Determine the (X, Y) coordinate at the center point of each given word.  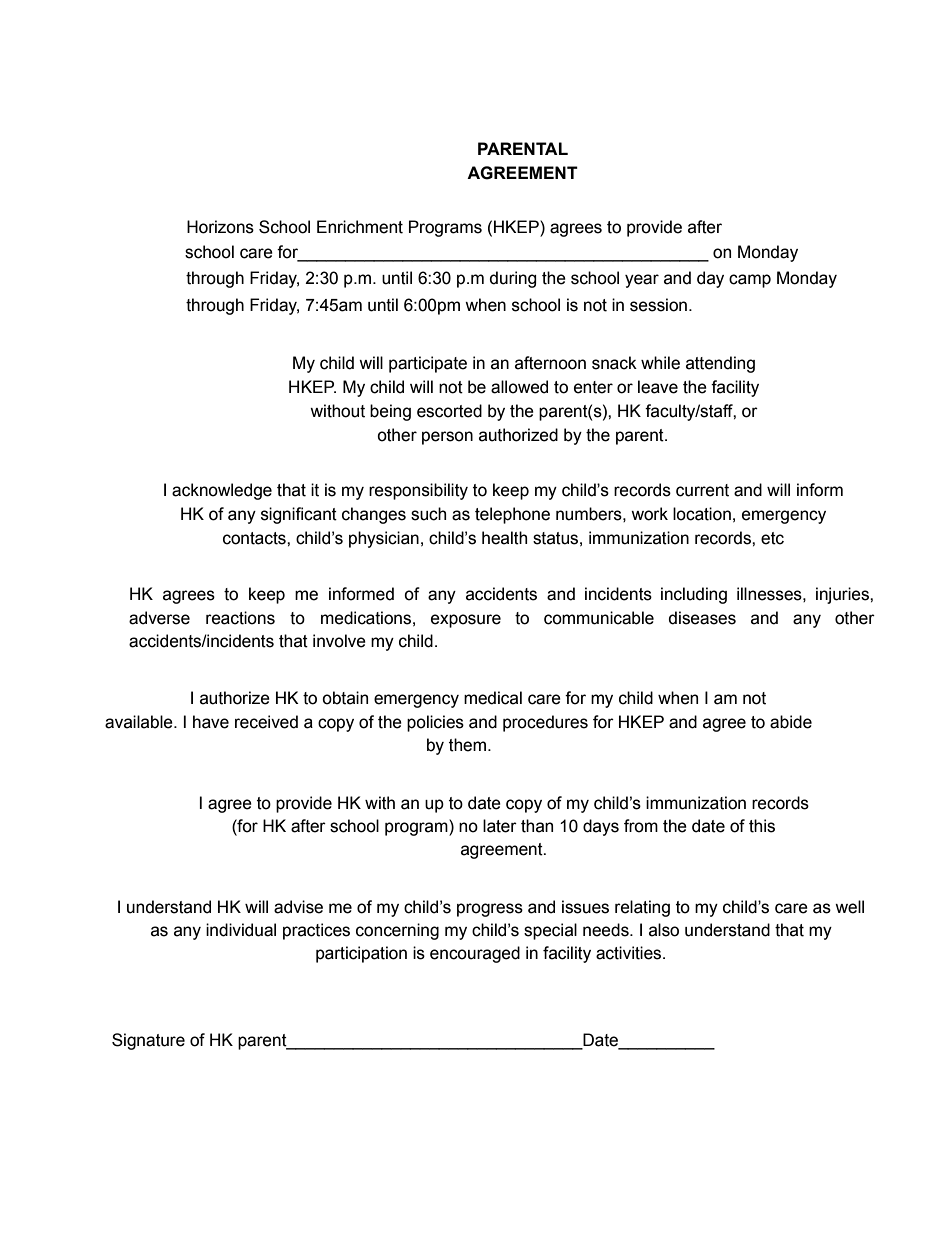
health (504, 538)
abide (791, 722)
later (500, 826)
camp (750, 281)
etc (772, 538)
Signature (148, 1041)
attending (720, 364)
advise (298, 907)
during (513, 279)
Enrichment (360, 227)
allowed (519, 387)
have (211, 722)
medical (493, 698)
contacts (255, 538)
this (762, 826)
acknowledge (222, 491)
